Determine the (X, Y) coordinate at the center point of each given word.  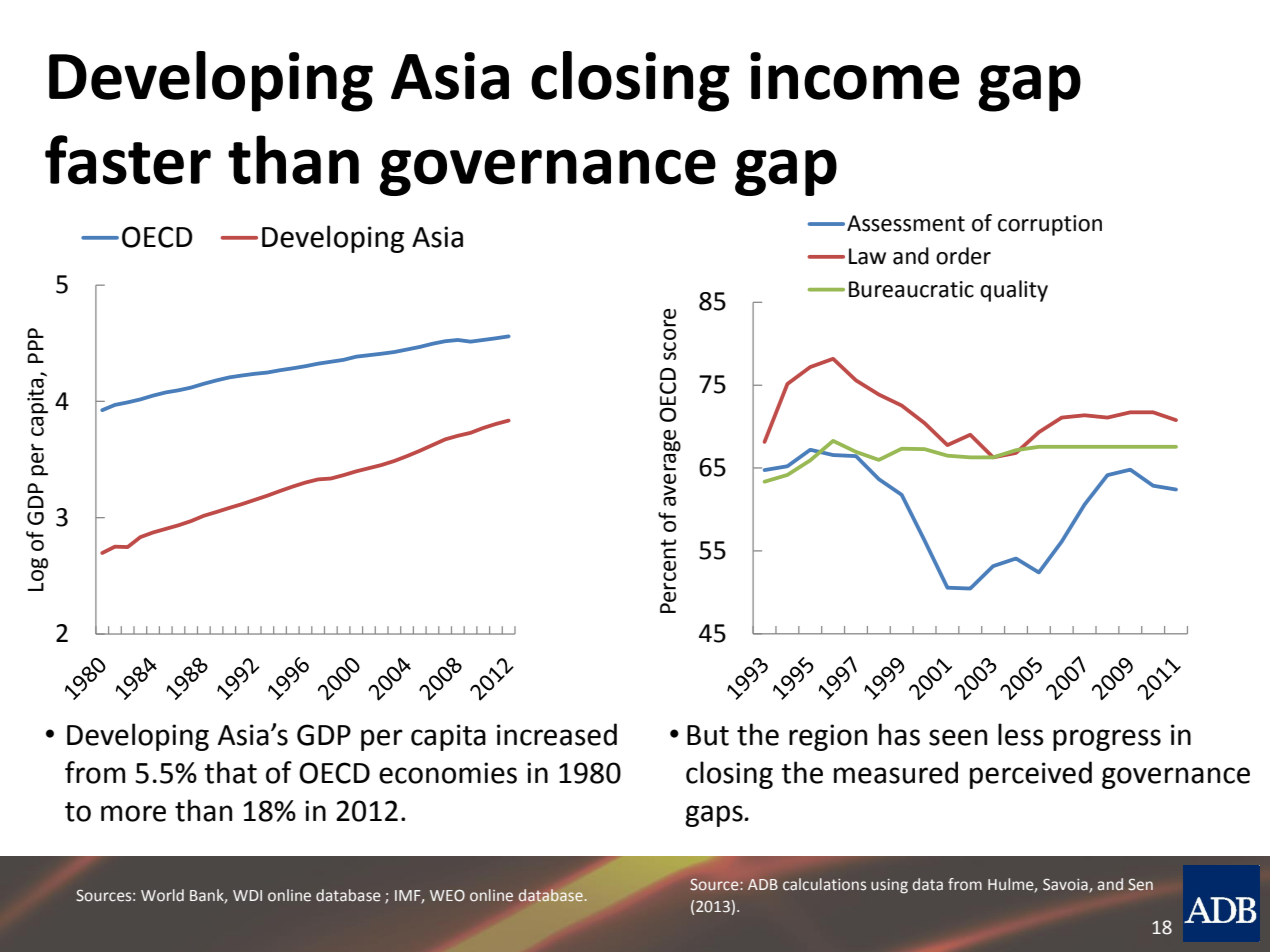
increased (557, 734)
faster (128, 160)
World (162, 895)
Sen (1140, 885)
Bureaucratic (911, 289)
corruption (1050, 225)
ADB (763, 884)
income (854, 76)
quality (1014, 291)
